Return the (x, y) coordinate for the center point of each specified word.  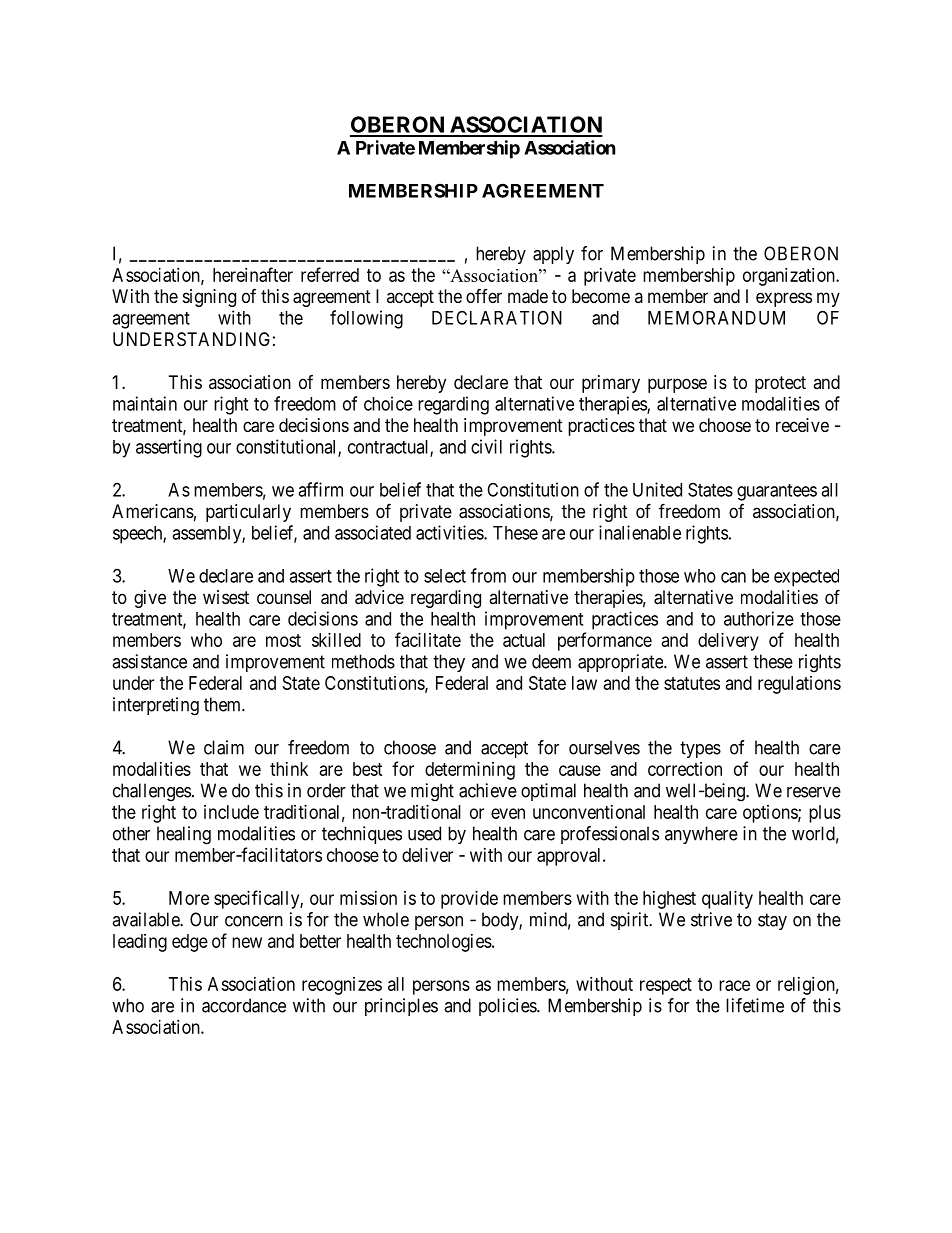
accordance (244, 1005)
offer (484, 296)
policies (508, 1007)
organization (790, 277)
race (734, 985)
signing (209, 298)
